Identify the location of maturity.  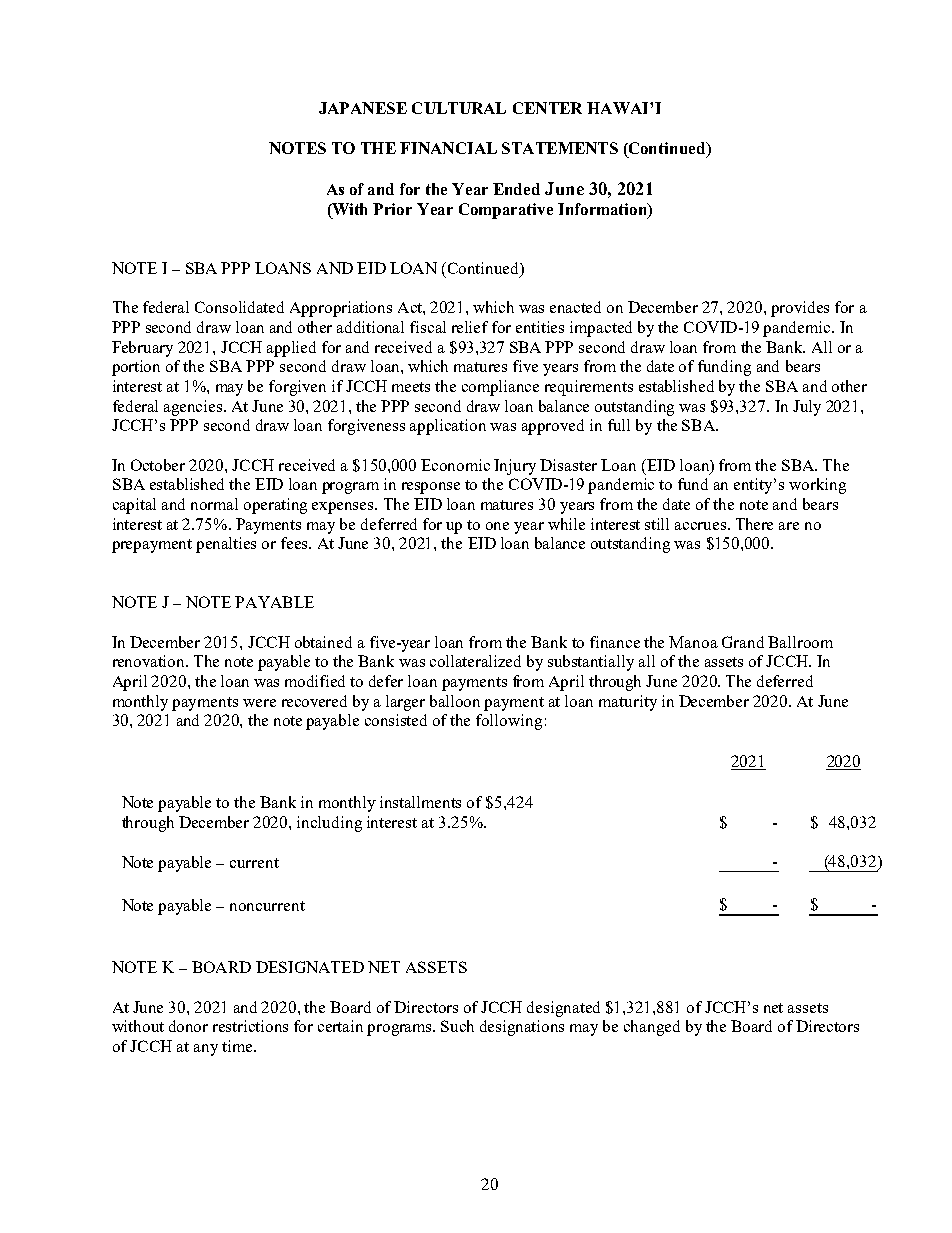
(628, 703).
